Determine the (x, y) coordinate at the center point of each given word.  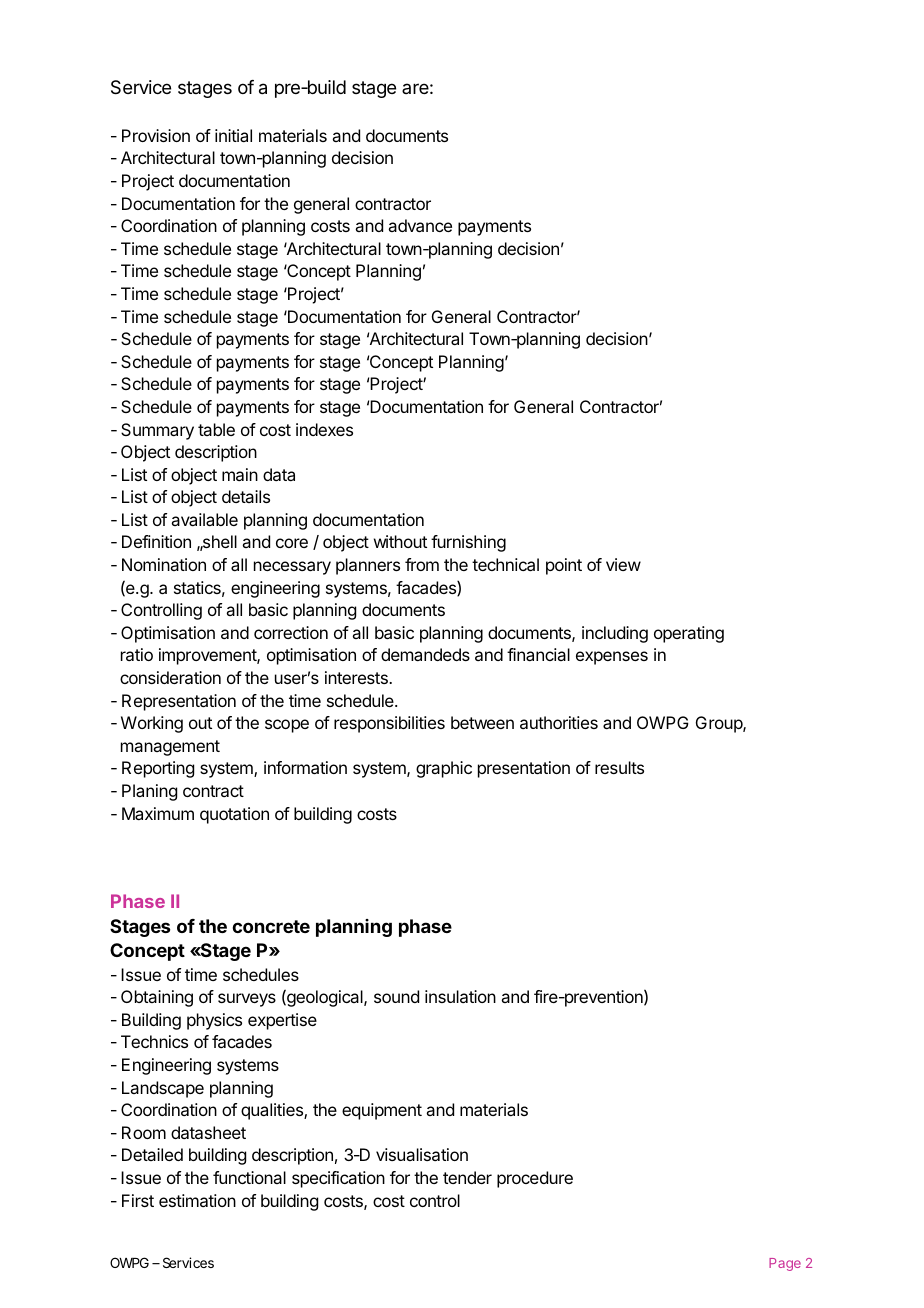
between (482, 722)
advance (420, 225)
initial (233, 135)
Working (152, 724)
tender (467, 1177)
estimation (197, 1200)
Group (720, 724)
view (623, 564)
